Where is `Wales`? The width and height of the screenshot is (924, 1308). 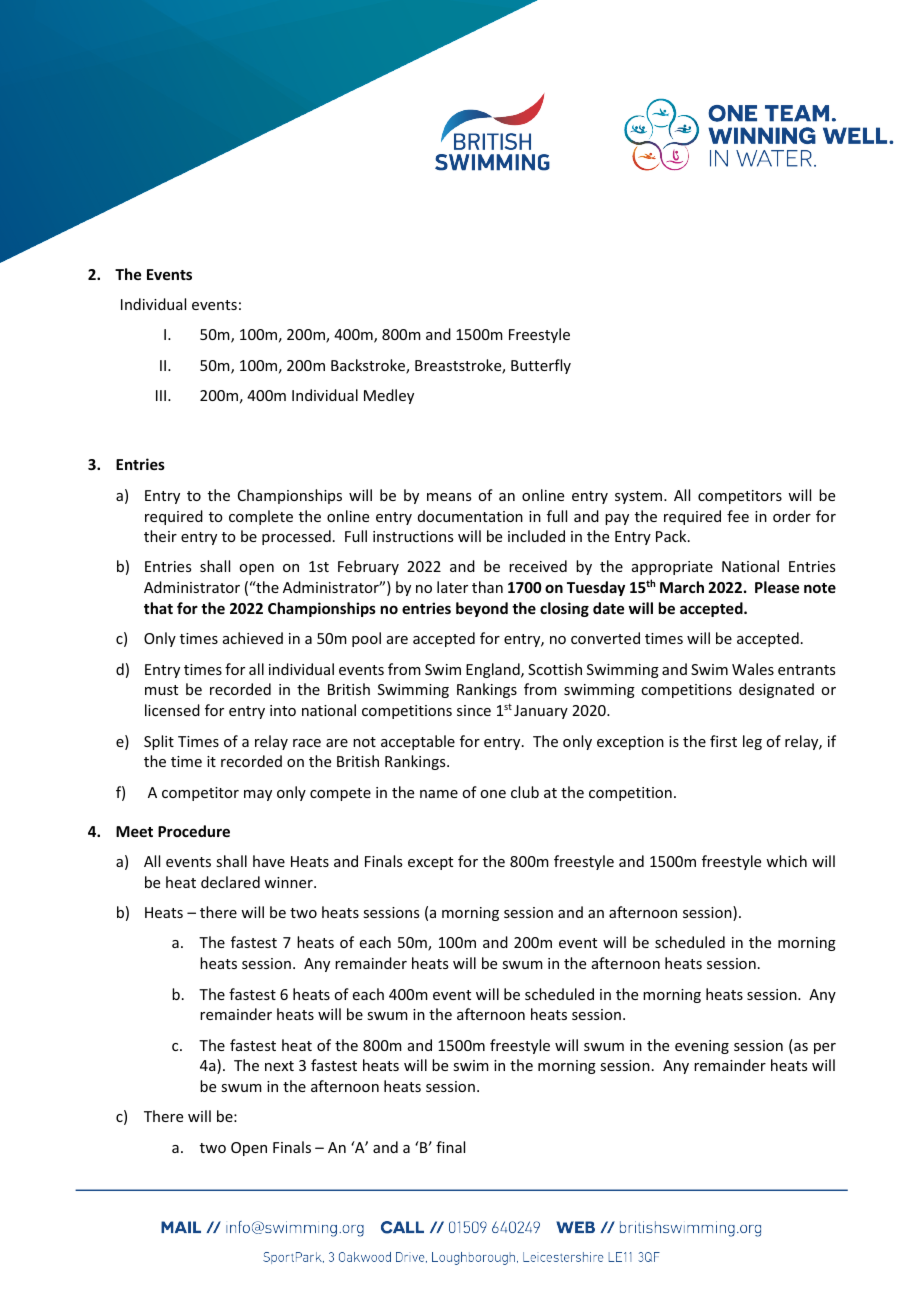
Wales is located at coordinates (753, 669).
